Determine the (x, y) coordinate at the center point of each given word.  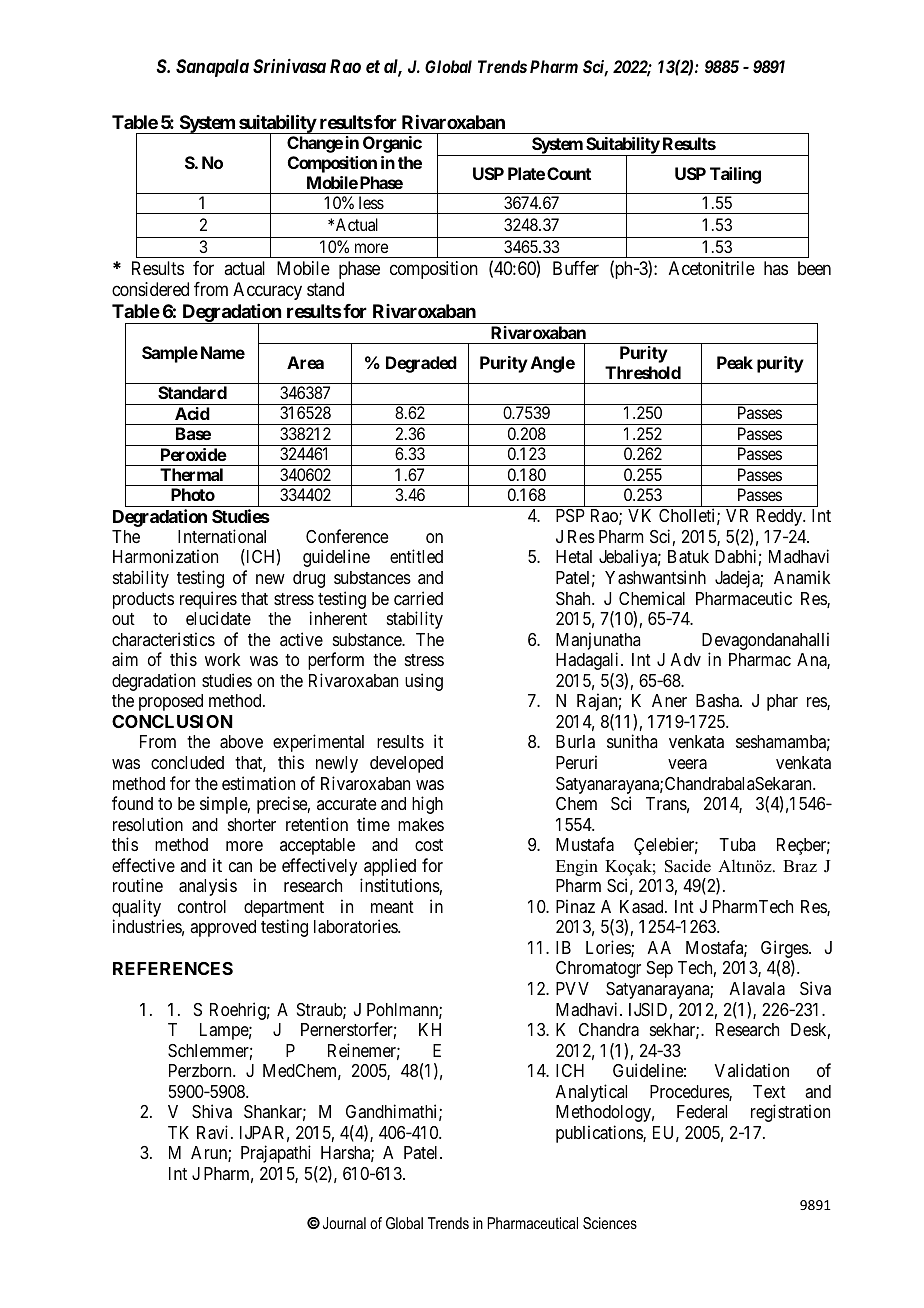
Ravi (214, 1132)
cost (429, 845)
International (222, 536)
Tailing (735, 175)
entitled (416, 556)
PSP (570, 515)
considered (150, 289)
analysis (208, 887)
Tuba (737, 844)
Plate (526, 173)
